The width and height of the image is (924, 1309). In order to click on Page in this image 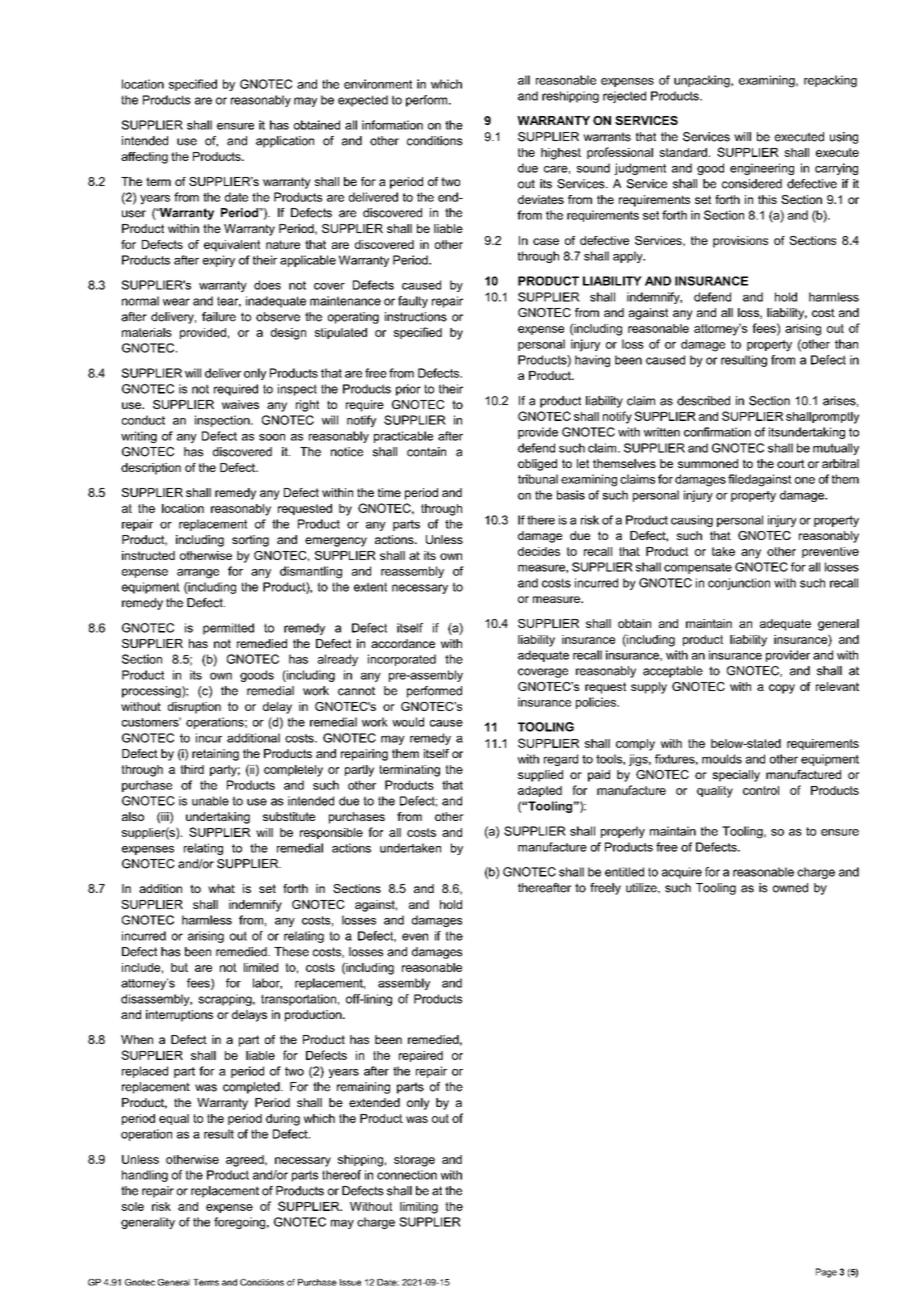, I will do `click(826, 1273)`.
